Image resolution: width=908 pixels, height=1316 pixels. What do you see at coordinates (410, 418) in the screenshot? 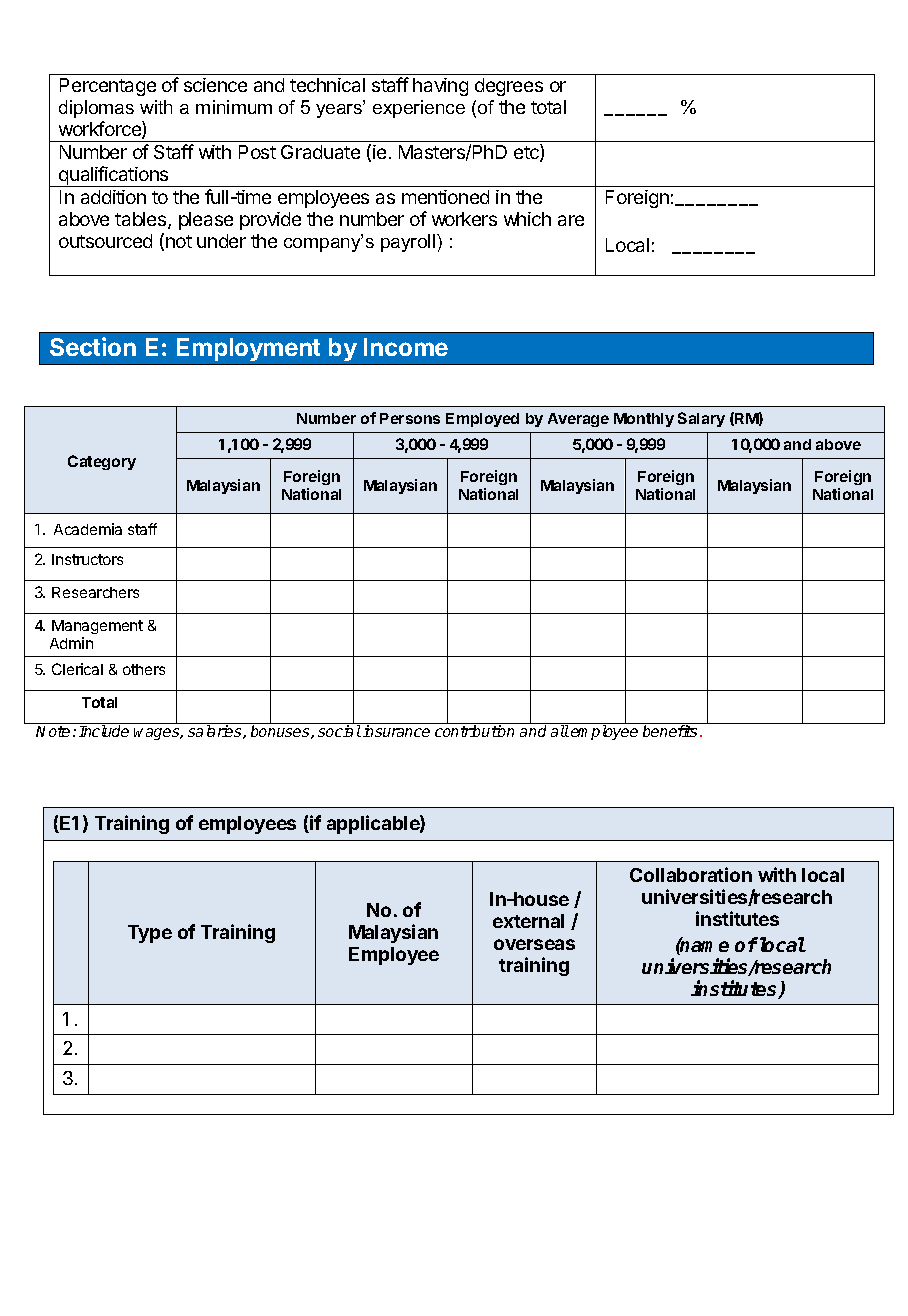
I see `Persons` at bounding box center [410, 418].
